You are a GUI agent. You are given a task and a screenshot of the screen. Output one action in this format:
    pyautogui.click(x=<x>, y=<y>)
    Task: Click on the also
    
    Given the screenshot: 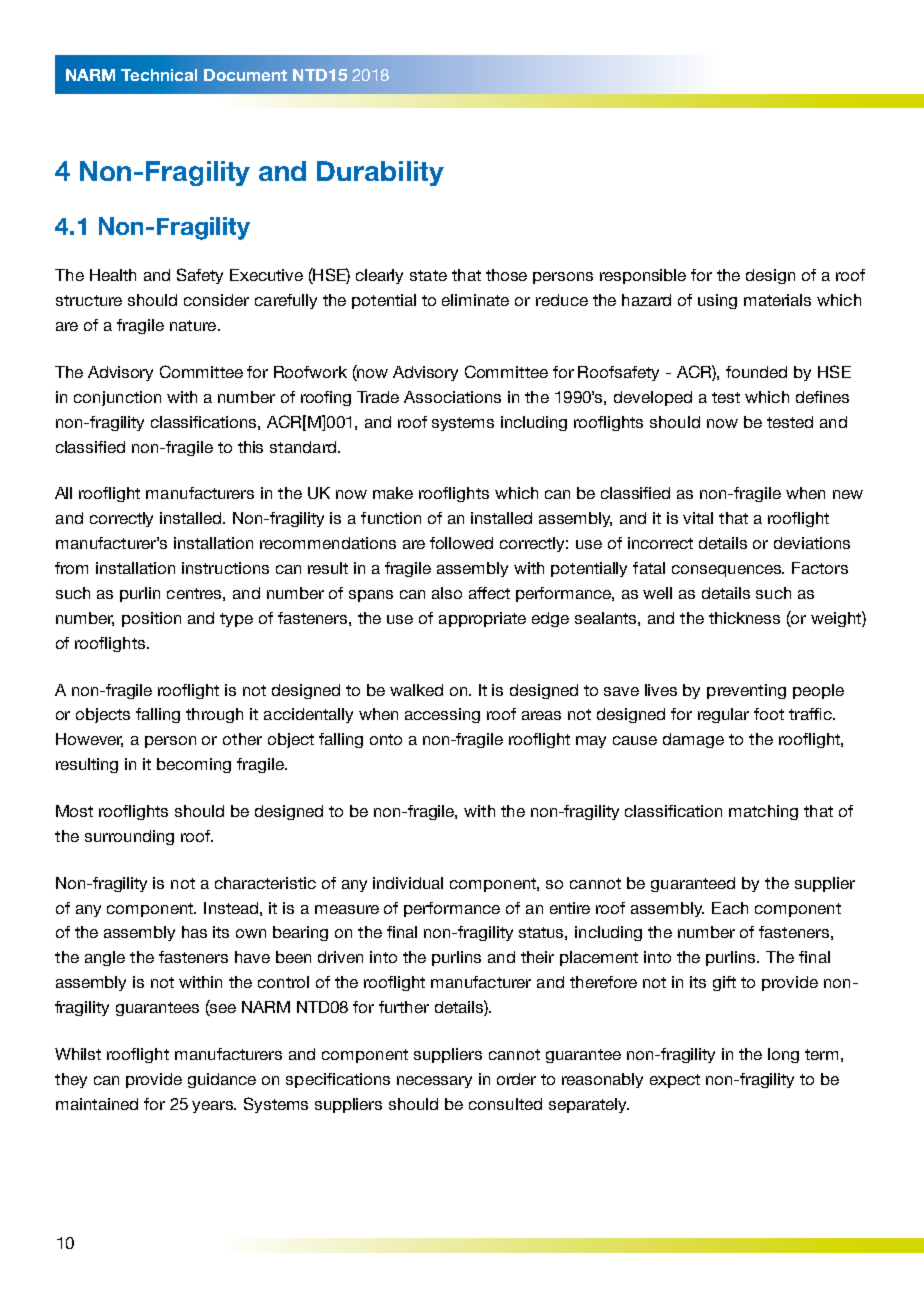 What is the action you would take?
    pyautogui.click(x=447, y=593)
